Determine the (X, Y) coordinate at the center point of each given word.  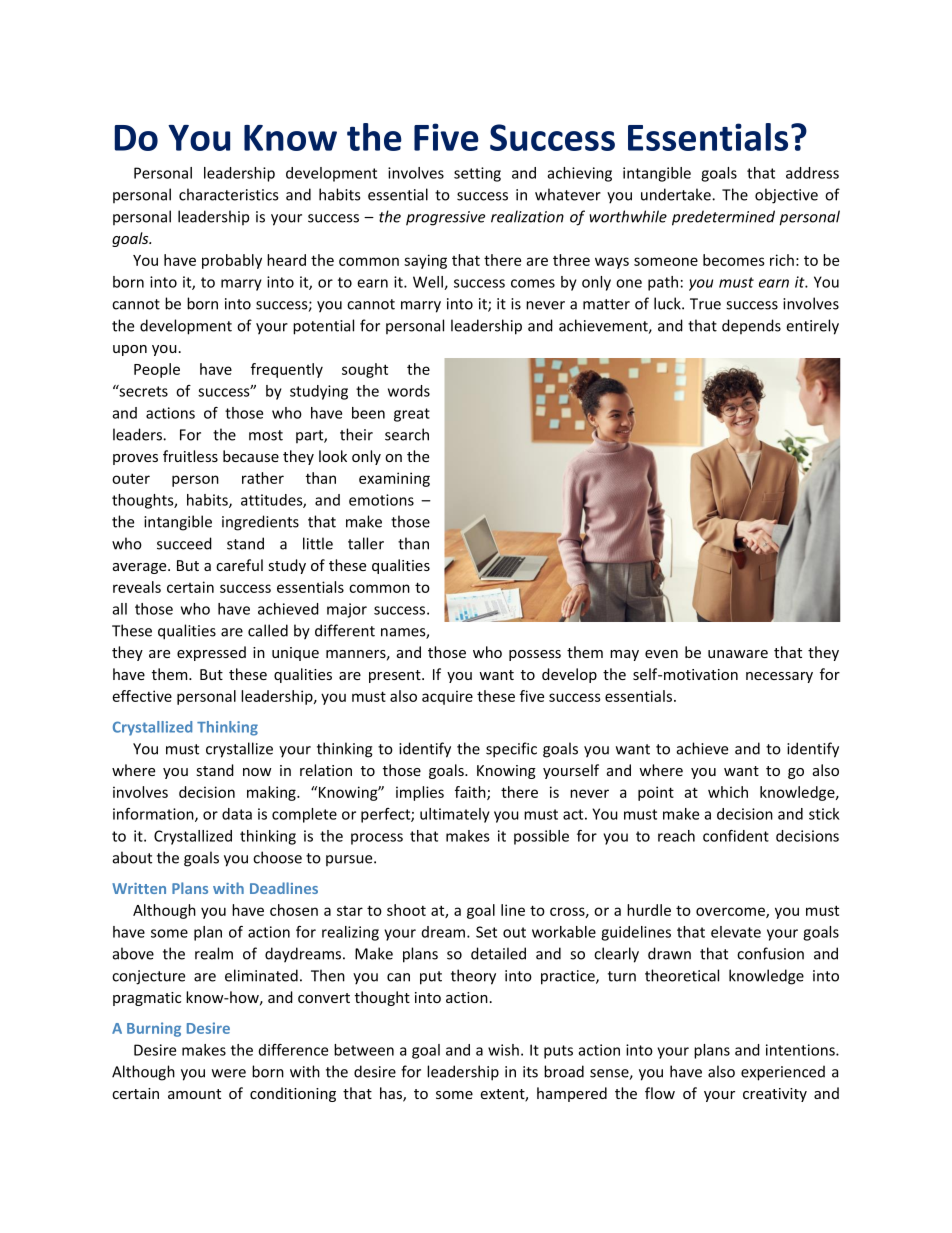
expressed (211, 653)
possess (535, 655)
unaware (738, 654)
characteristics (228, 194)
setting (477, 174)
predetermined (723, 218)
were (229, 1073)
